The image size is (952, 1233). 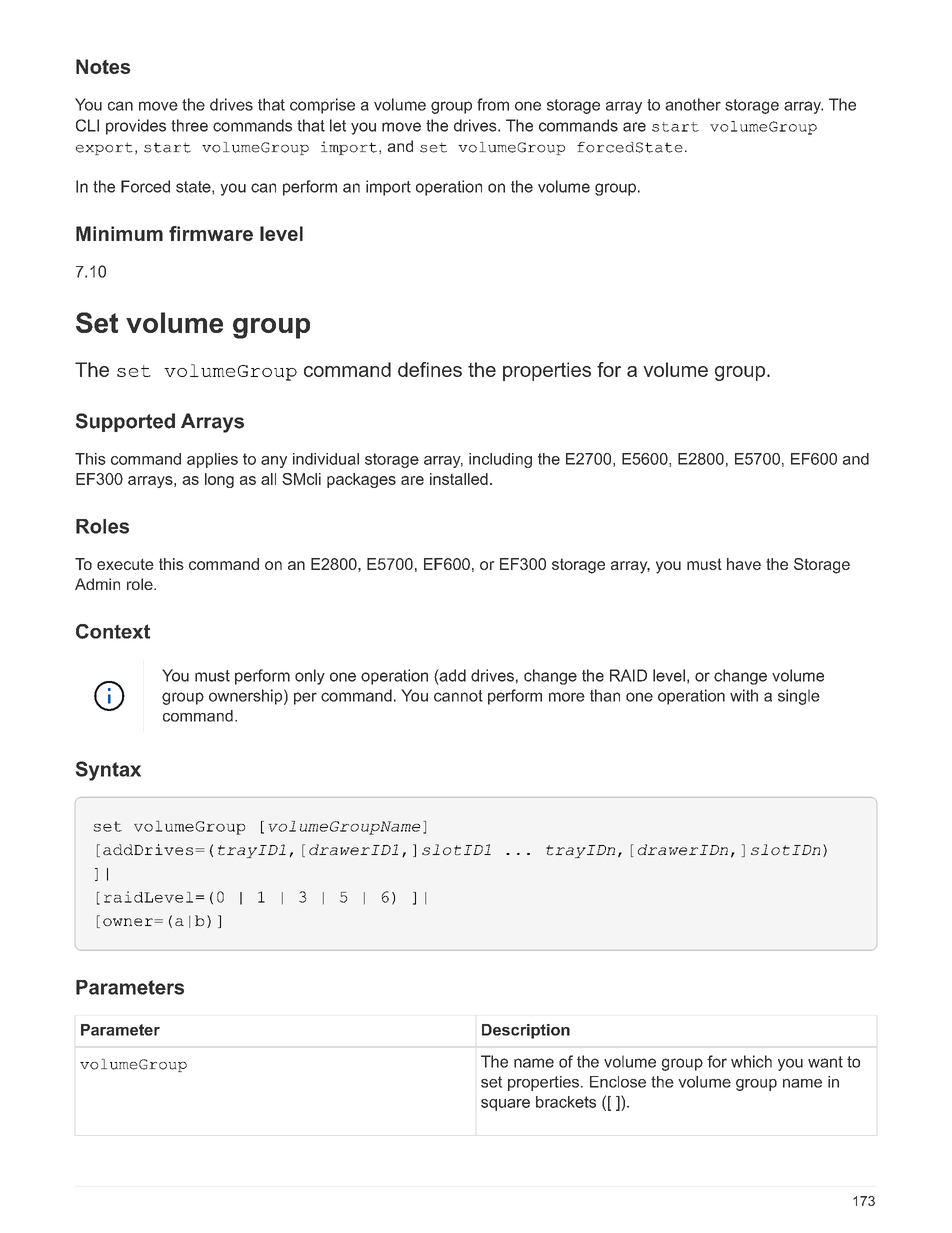 What do you see at coordinates (211, 233) in the image?
I see `firmware` at bounding box center [211, 233].
